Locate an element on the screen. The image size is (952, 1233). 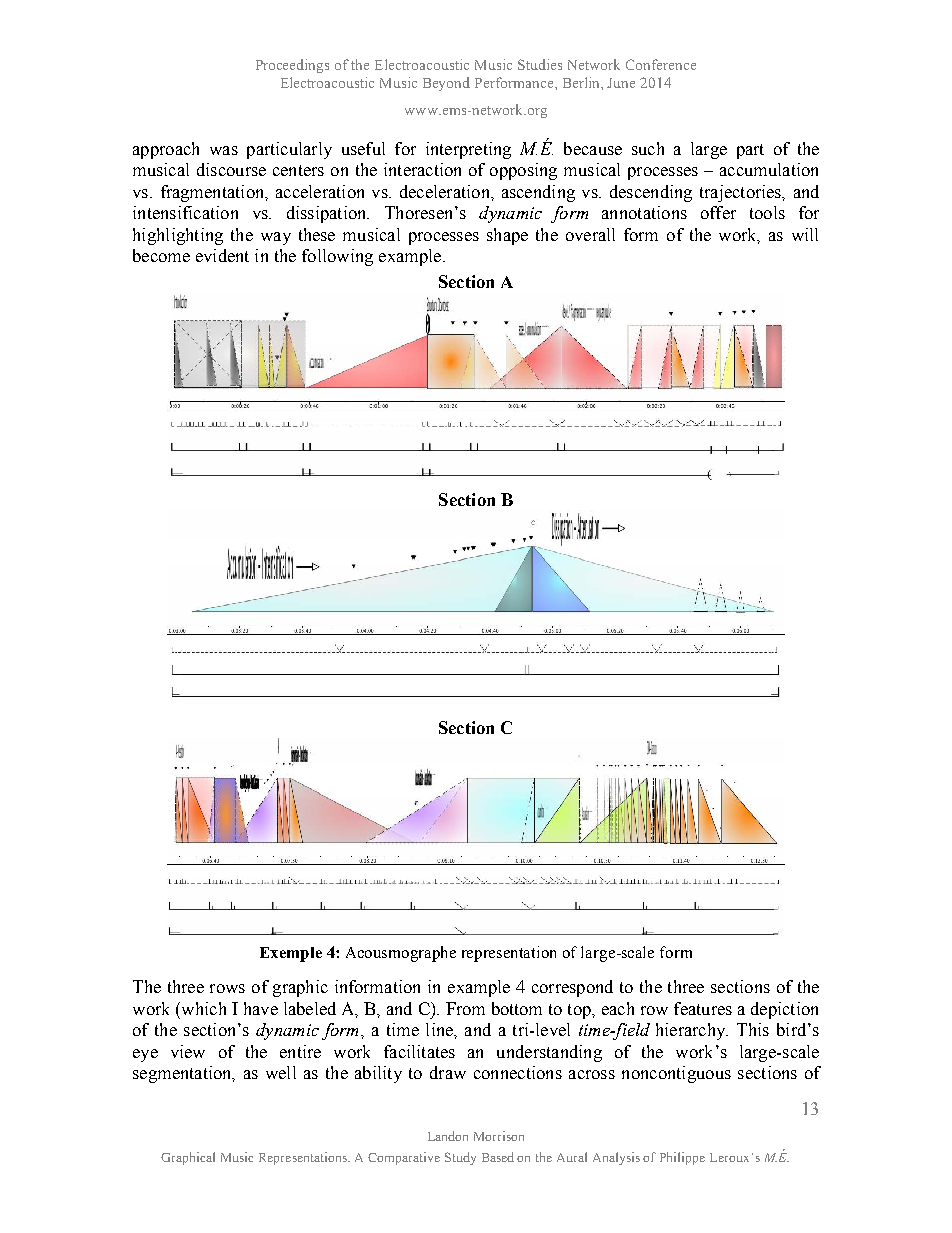
Conference is located at coordinates (661, 64).
